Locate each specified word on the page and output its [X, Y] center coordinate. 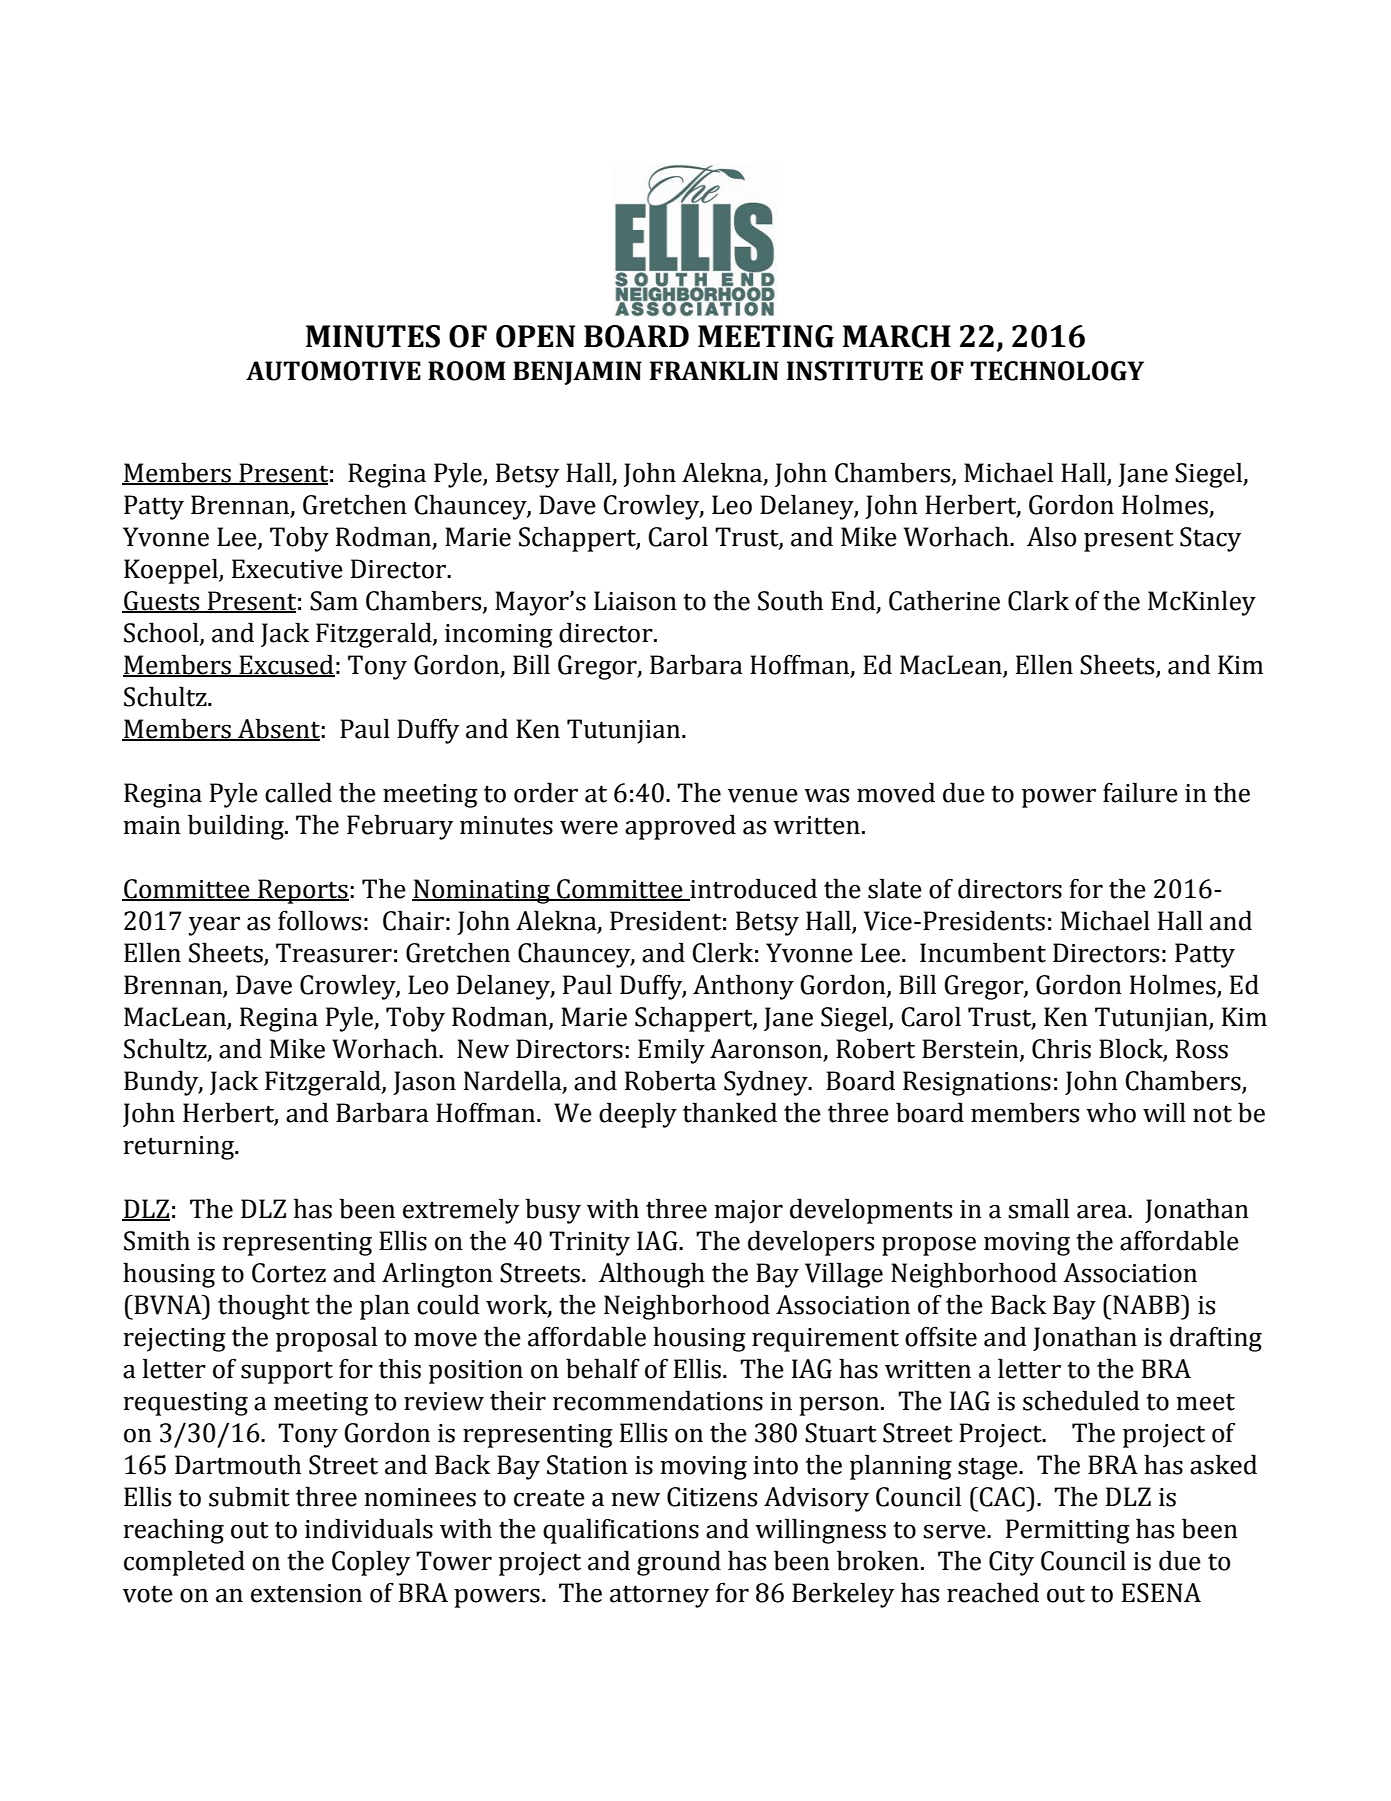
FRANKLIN [714, 370]
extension [306, 1593]
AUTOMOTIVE [333, 371]
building [237, 827]
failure [1140, 792]
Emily [671, 1051]
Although [652, 1275]
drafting [1216, 1339]
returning [180, 1148]
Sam [334, 601]
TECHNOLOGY [1057, 371]
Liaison [635, 601]
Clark [1038, 600]
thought [264, 1307]
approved [680, 827]
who [1111, 1112]
